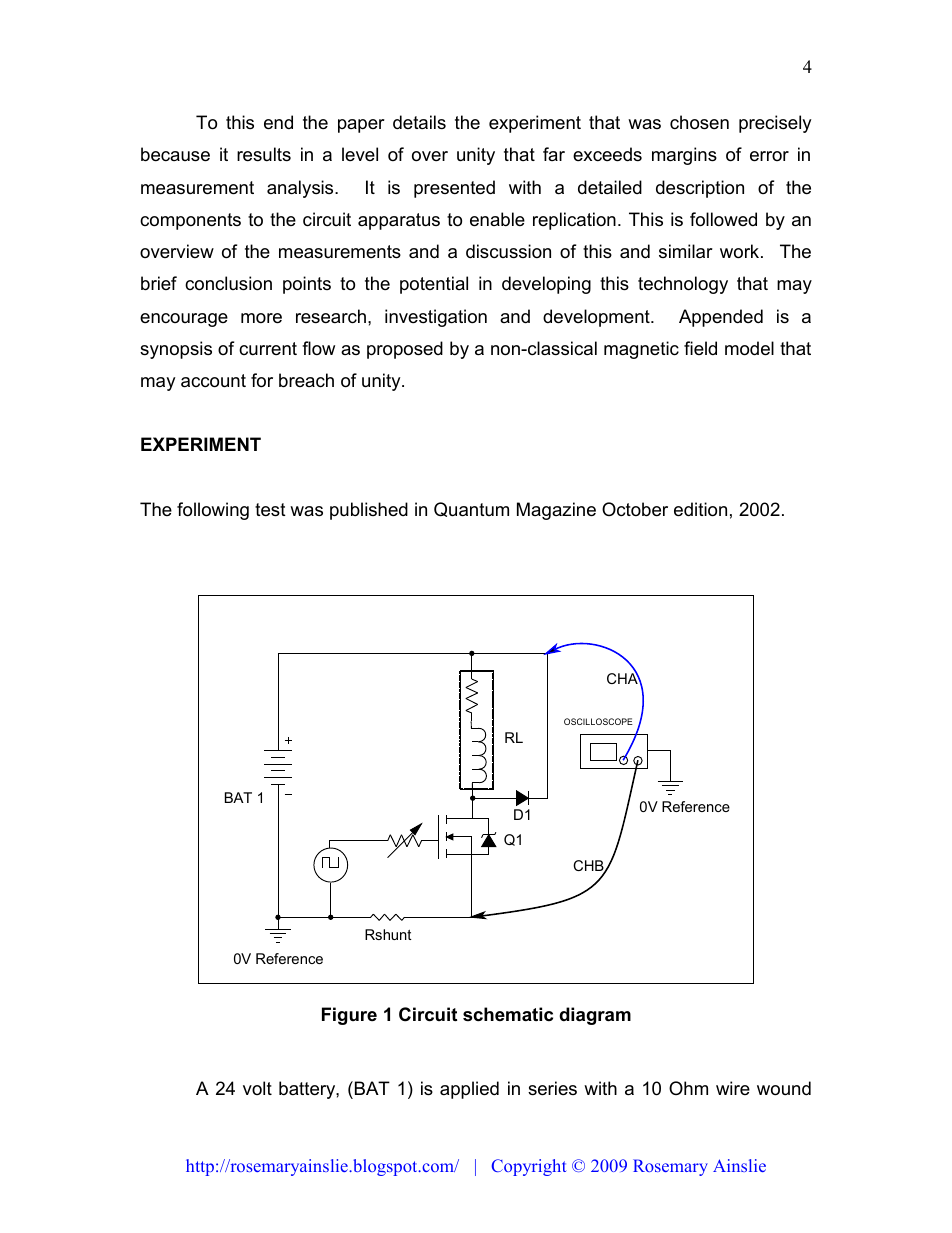  Describe the element at coordinates (595, 1016) in the image. I see `diagram` at that location.
